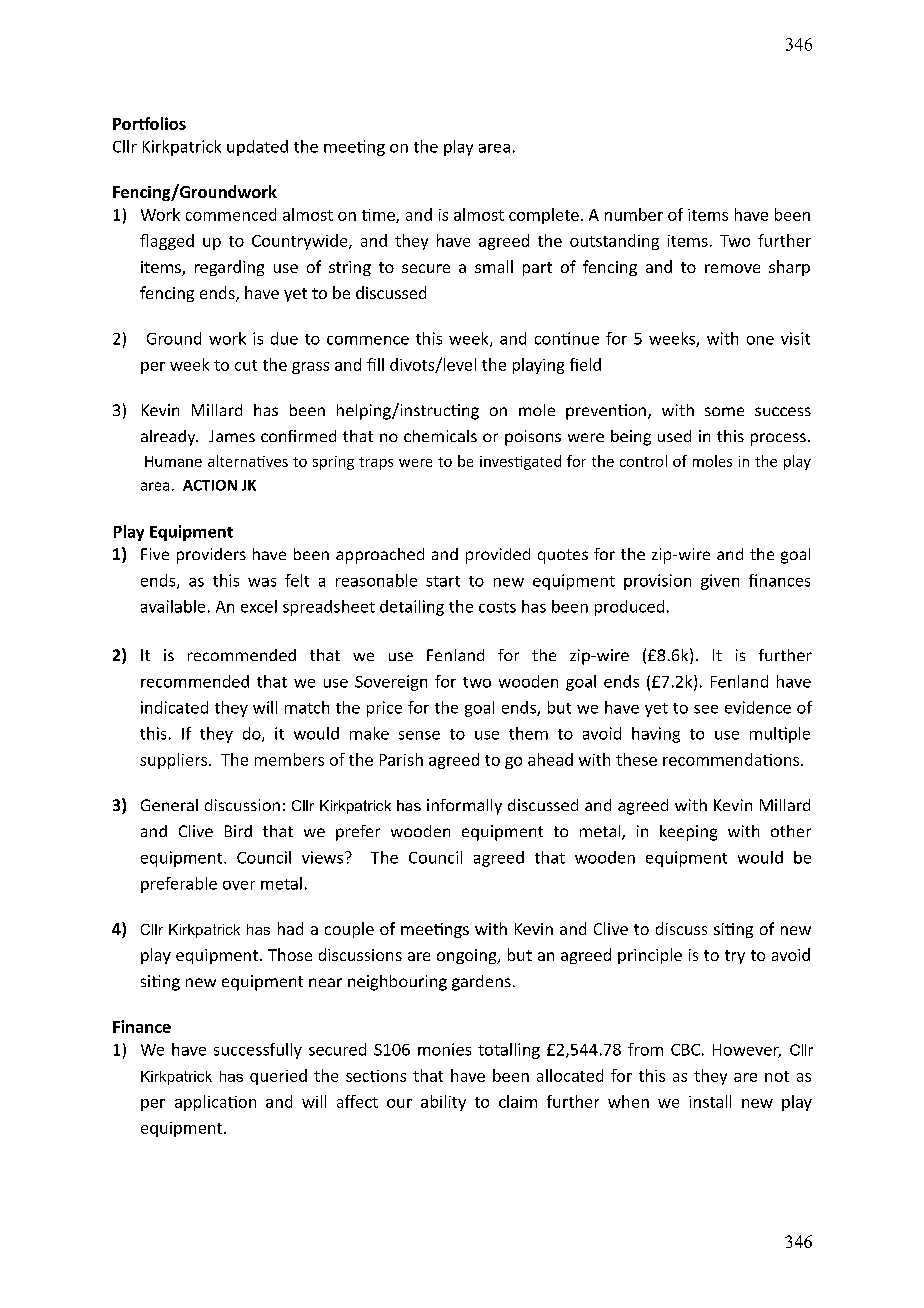 The height and width of the screenshot is (1308, 924). I want to click on Bird, so click(238, 831).
